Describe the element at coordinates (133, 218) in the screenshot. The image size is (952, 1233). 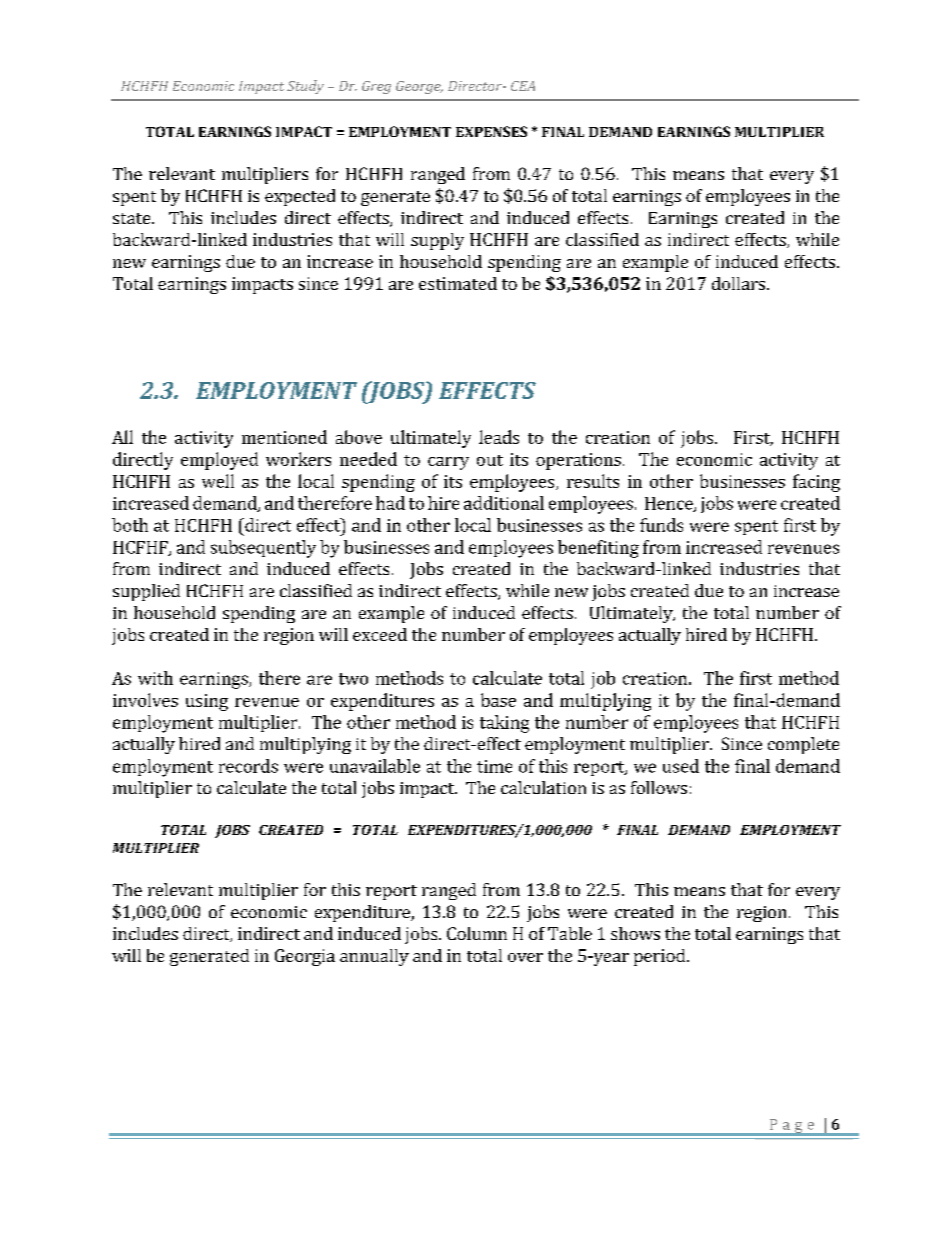
I see `state` at that location.
